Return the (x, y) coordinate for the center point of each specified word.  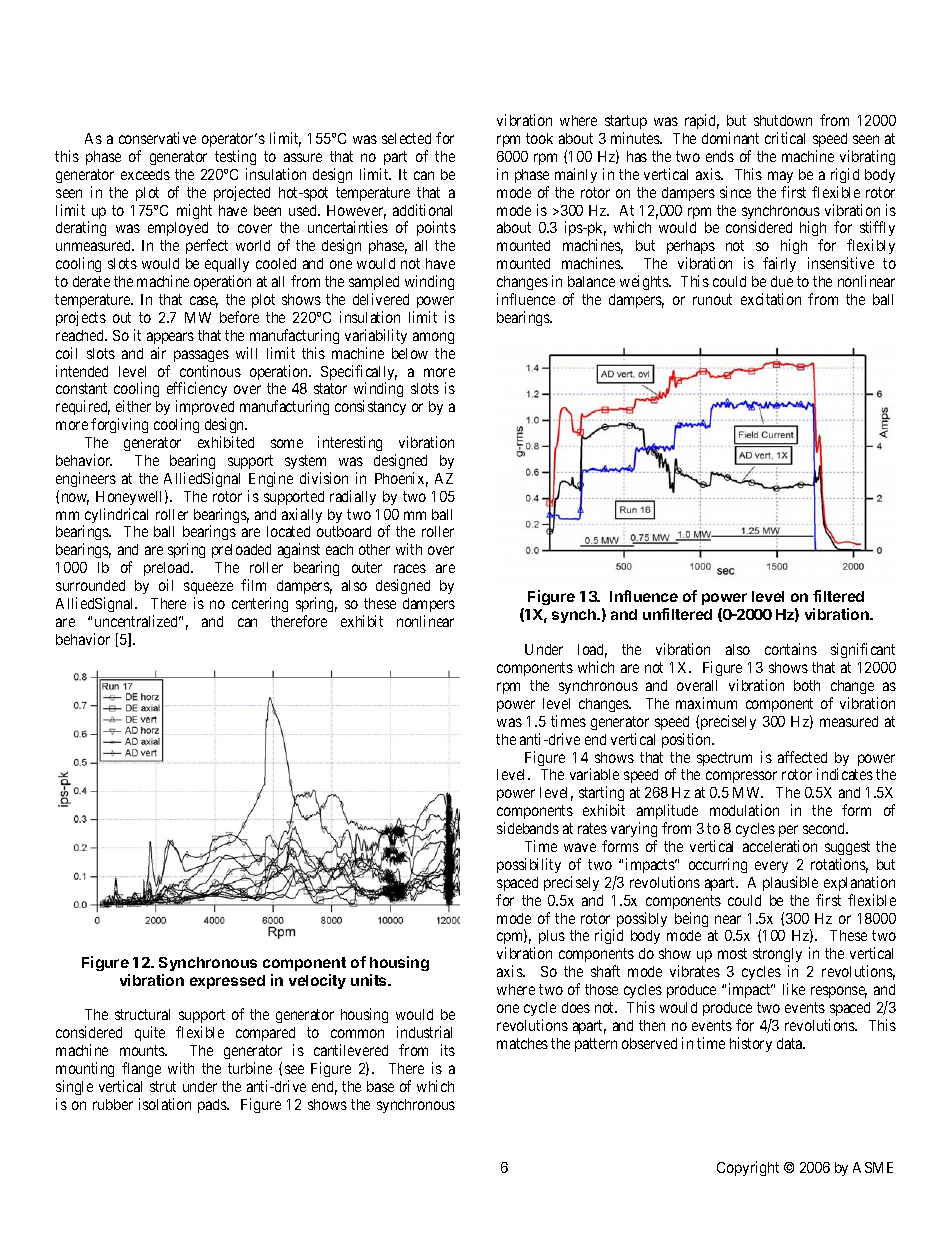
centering (260, 604)
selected (406, 138)
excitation (771, 299)
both (807, 685)
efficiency (197, 391)
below (410, 353)
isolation (165, 1104)
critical (785, 138)
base (380, 1086)
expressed (227, 982)
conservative (157, 138)
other (374, 549)
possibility (529, 865)
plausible (790, 883)
